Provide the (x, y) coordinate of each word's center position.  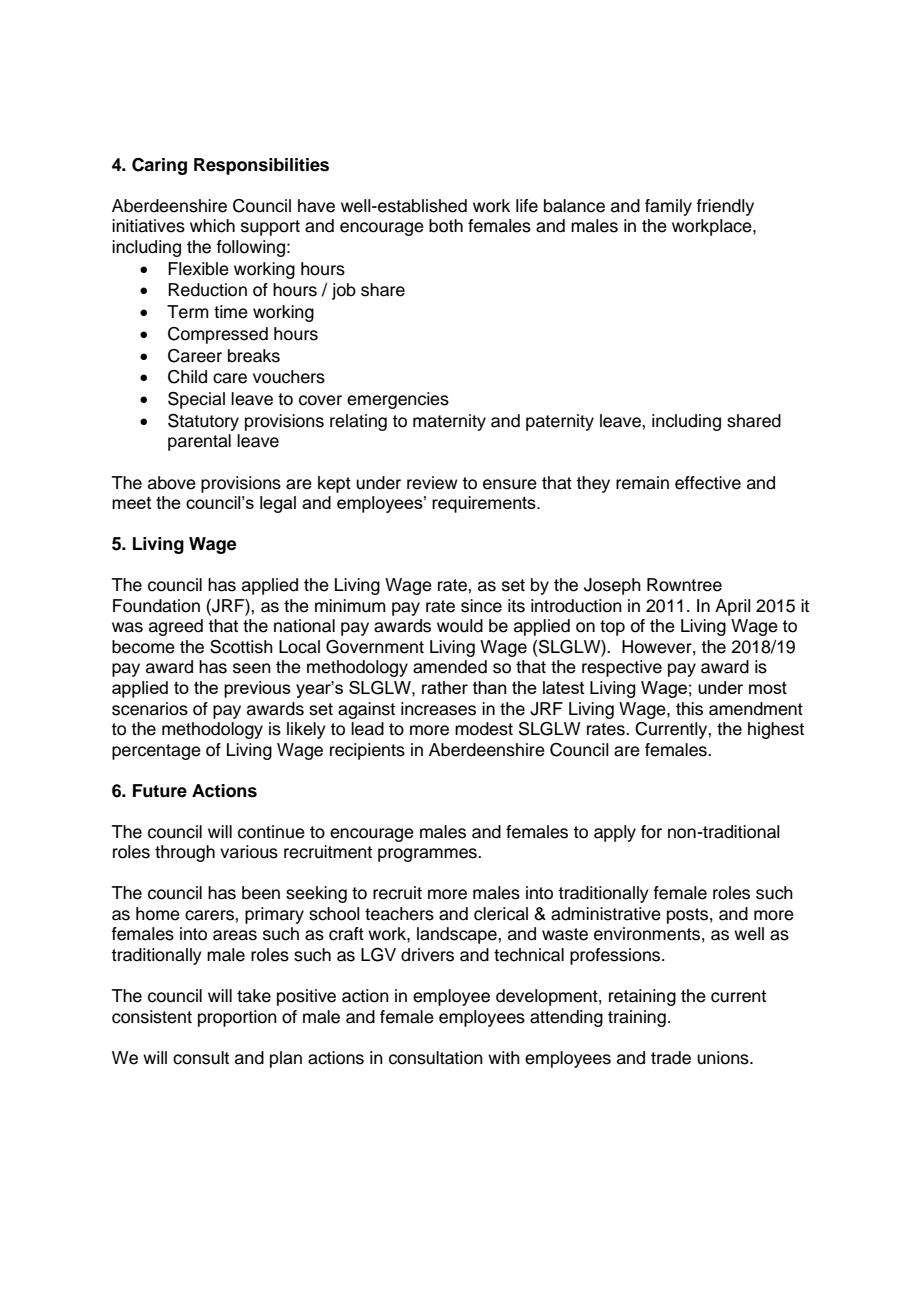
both (446, 226)
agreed (176, 627)
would (460, 626)
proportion (237, 1018)
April (733, 607)
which (212, 226)
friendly (725, 207)
